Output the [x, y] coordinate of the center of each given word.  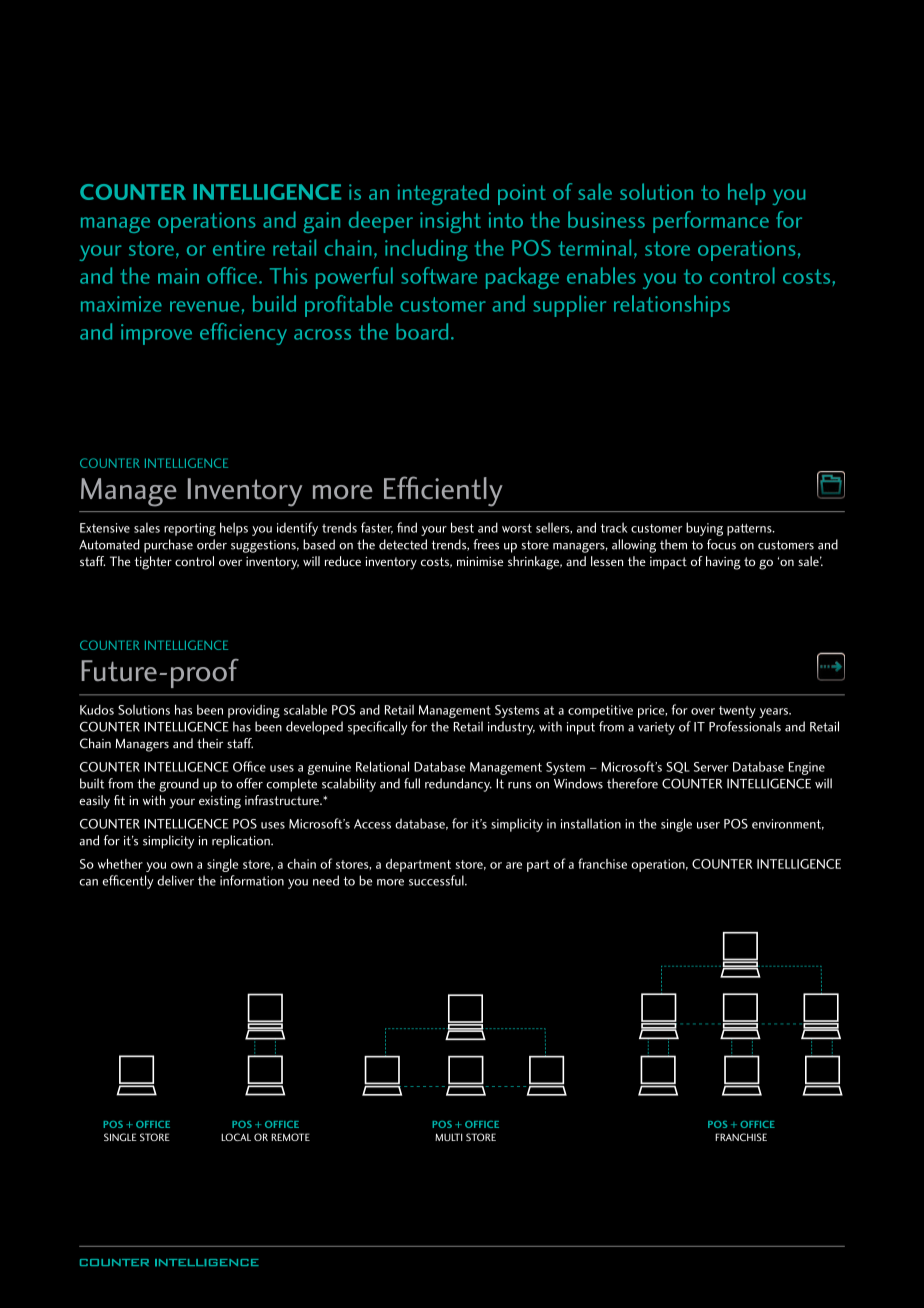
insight [450, 222]
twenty [737, 712]
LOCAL [236, 1137]
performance [711, 222]
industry [511, 728]
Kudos [97, 709]
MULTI [448, 1137]
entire [239, 248]
